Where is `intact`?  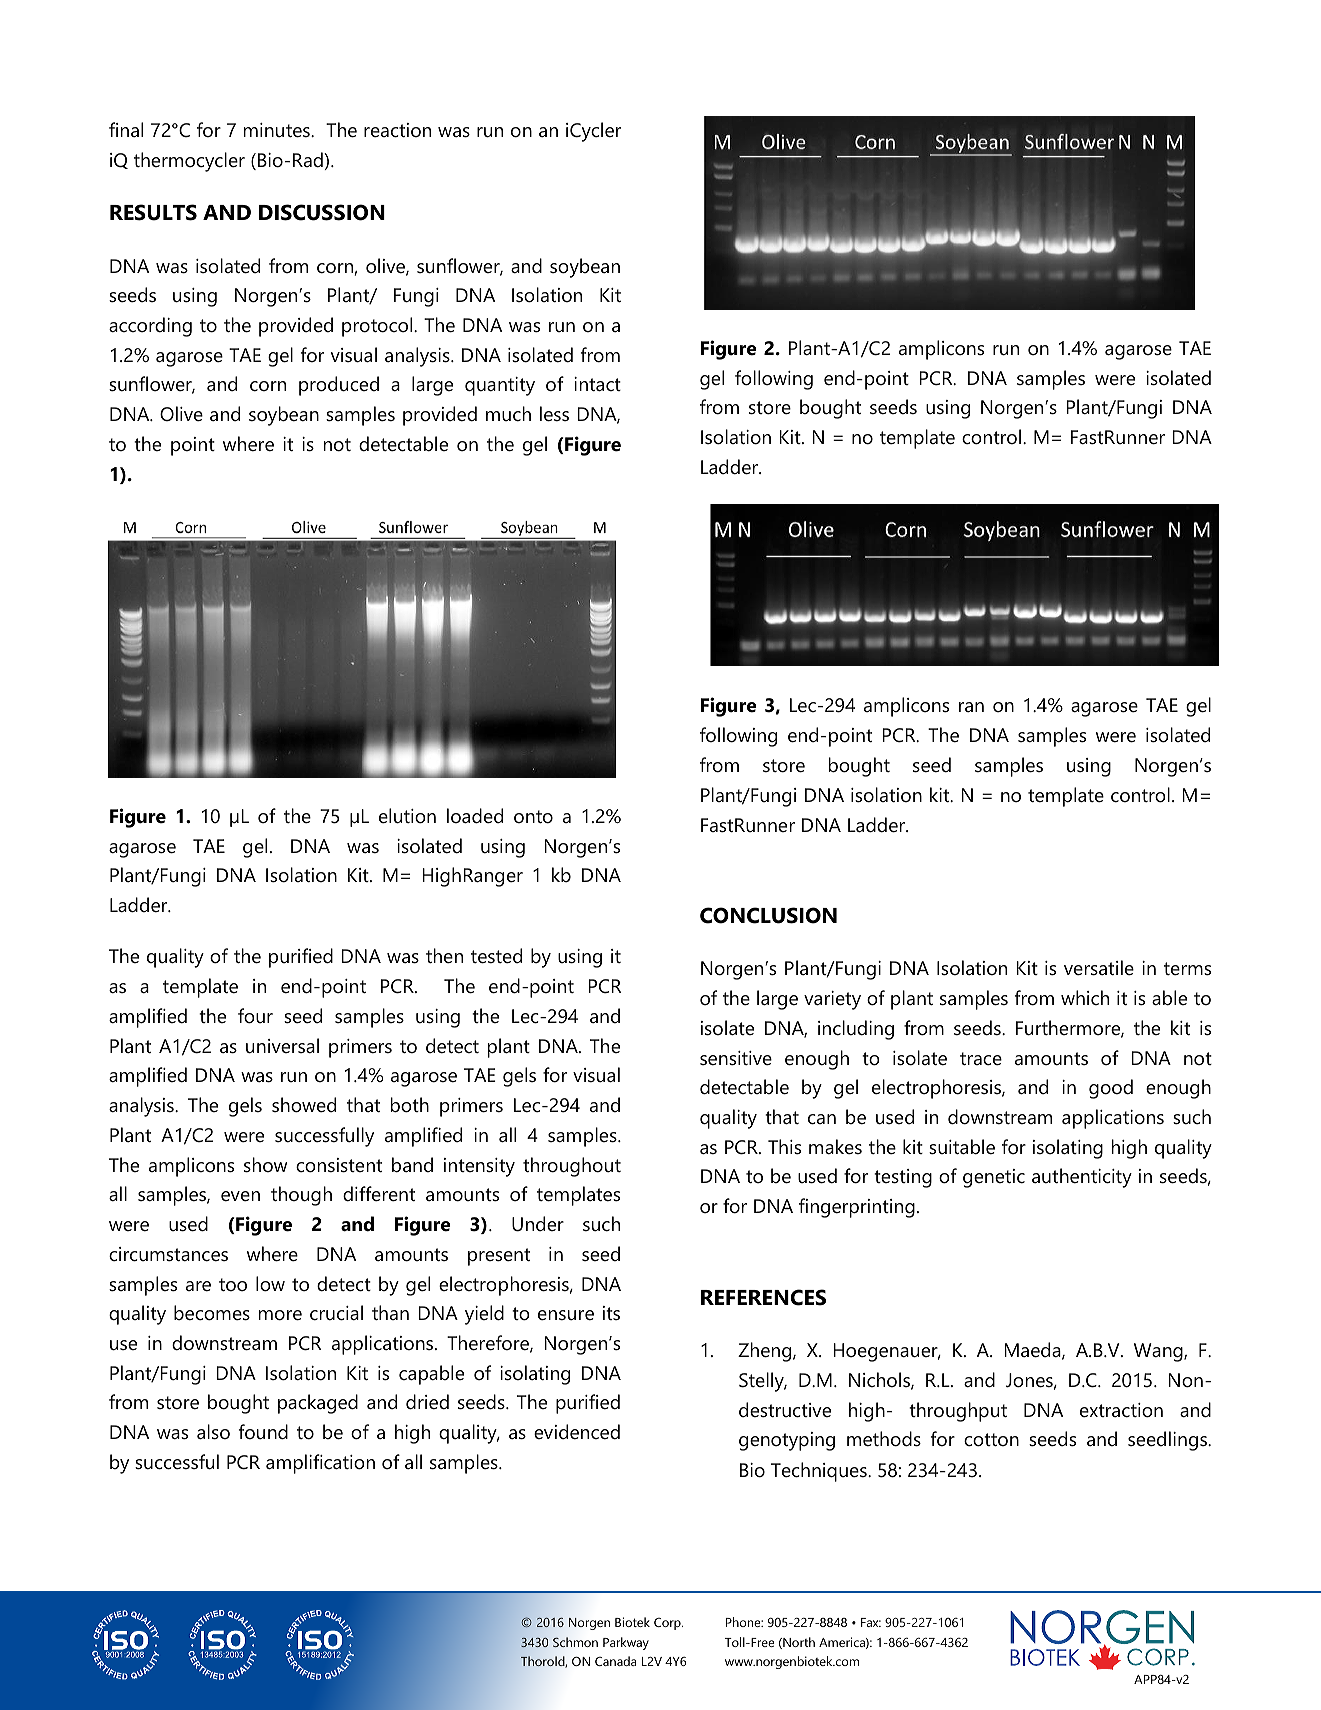
intact is located at coordinates (597, 384).
